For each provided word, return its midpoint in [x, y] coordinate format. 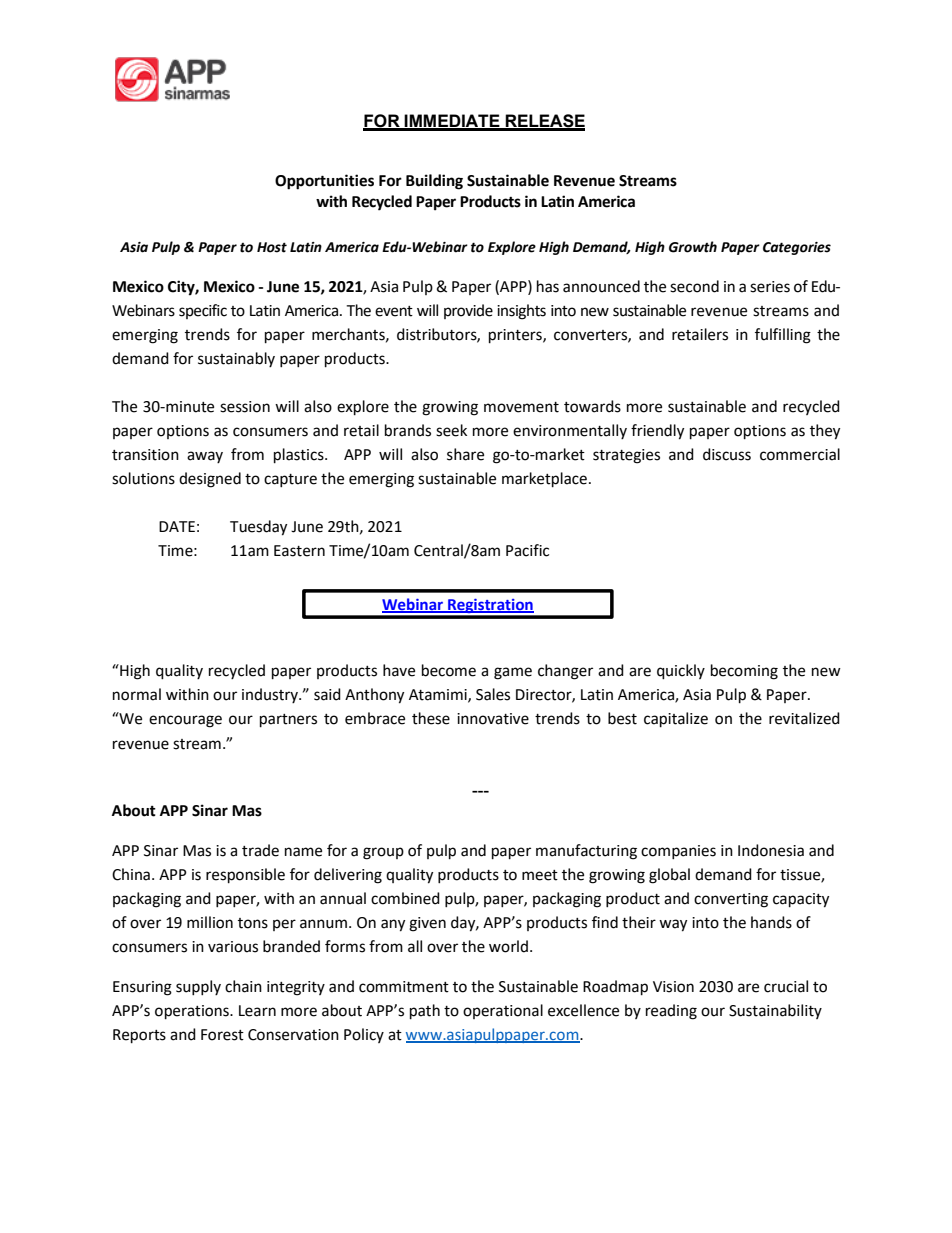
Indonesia [771, 850]
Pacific [527, 550]
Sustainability [775, 1011]
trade [260, 850]
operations [193, 1012]
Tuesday [258, 528]
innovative [493, 719]
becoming [744, 672]
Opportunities [324, 182]
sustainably [236, 359]
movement [521, 407]
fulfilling [783, 336]
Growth [693, 247]
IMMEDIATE [452, 122]
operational [503, 1011]
